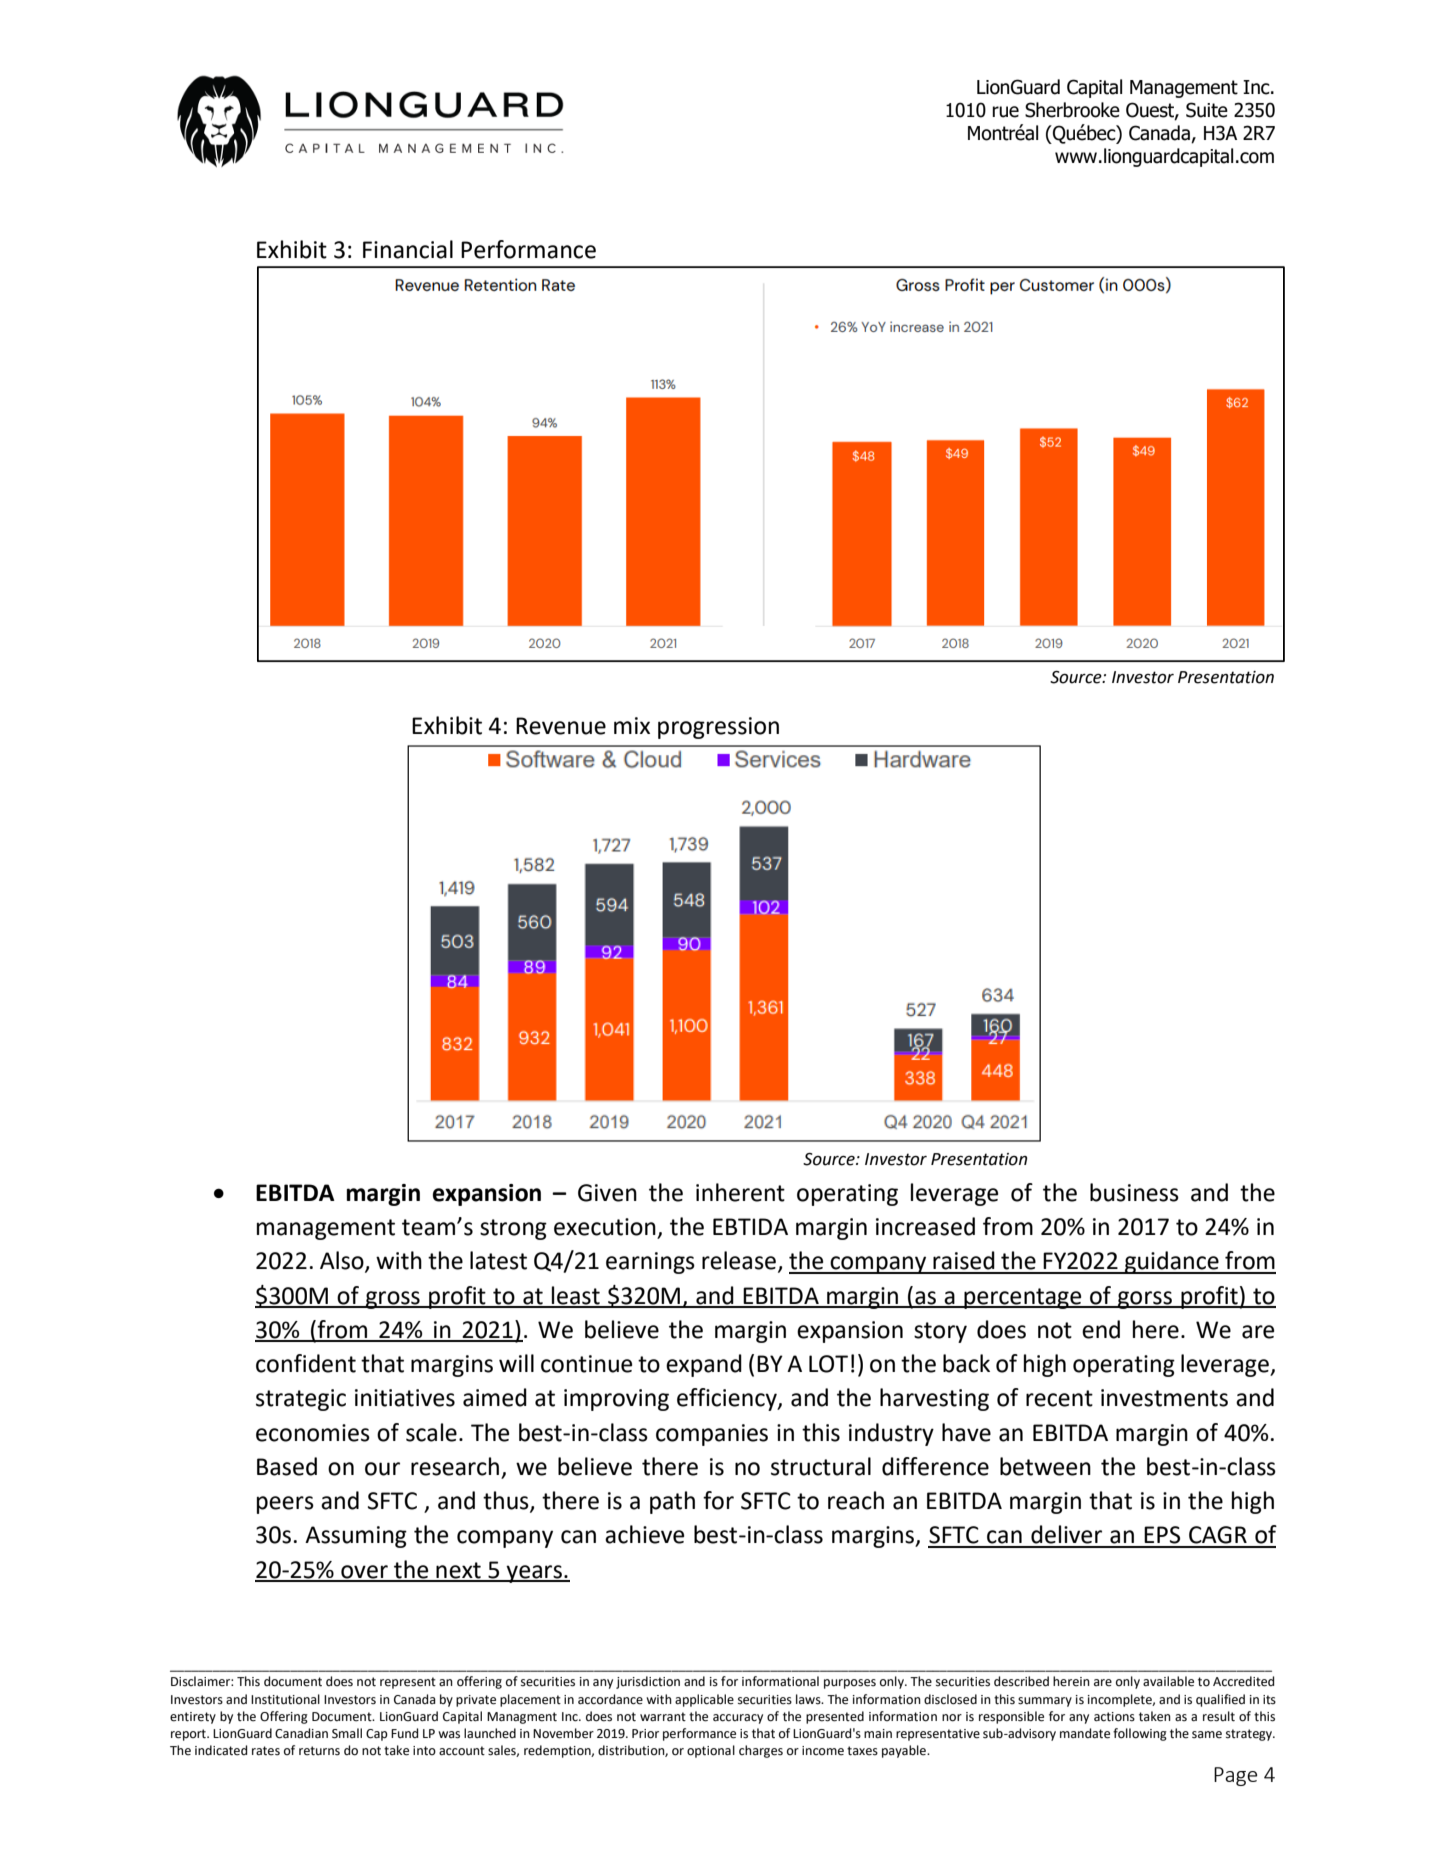 This document has height=1872, width=1446. I want to click on expand, so click(704, 1365).
